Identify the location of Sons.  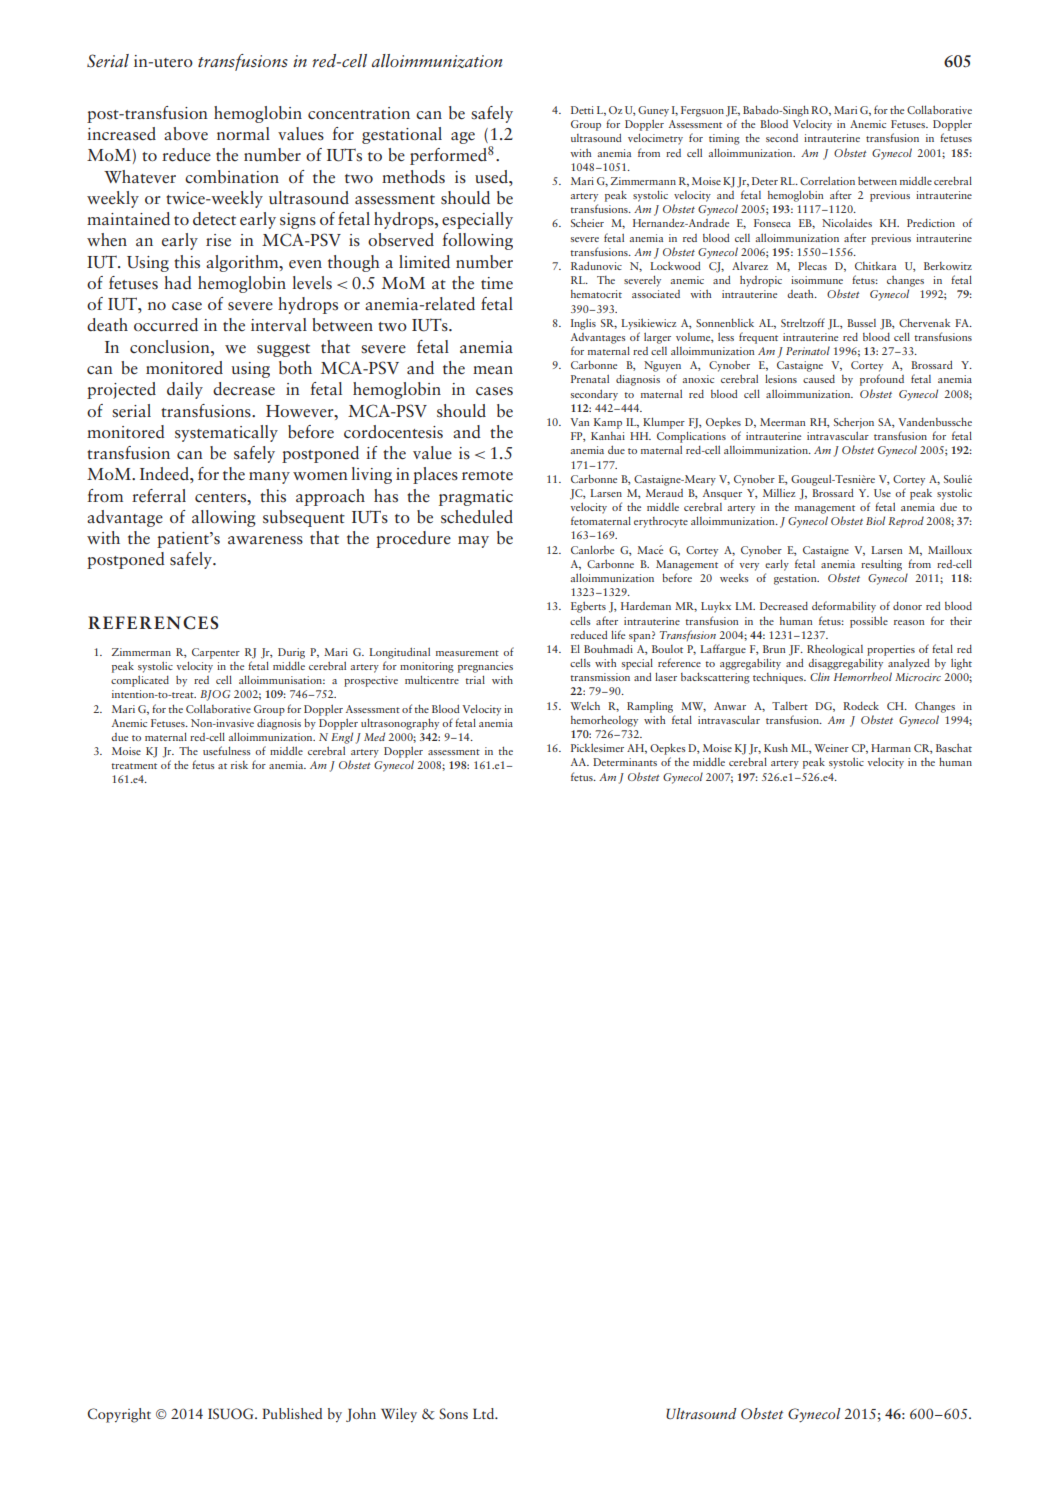
(453, 1413).
